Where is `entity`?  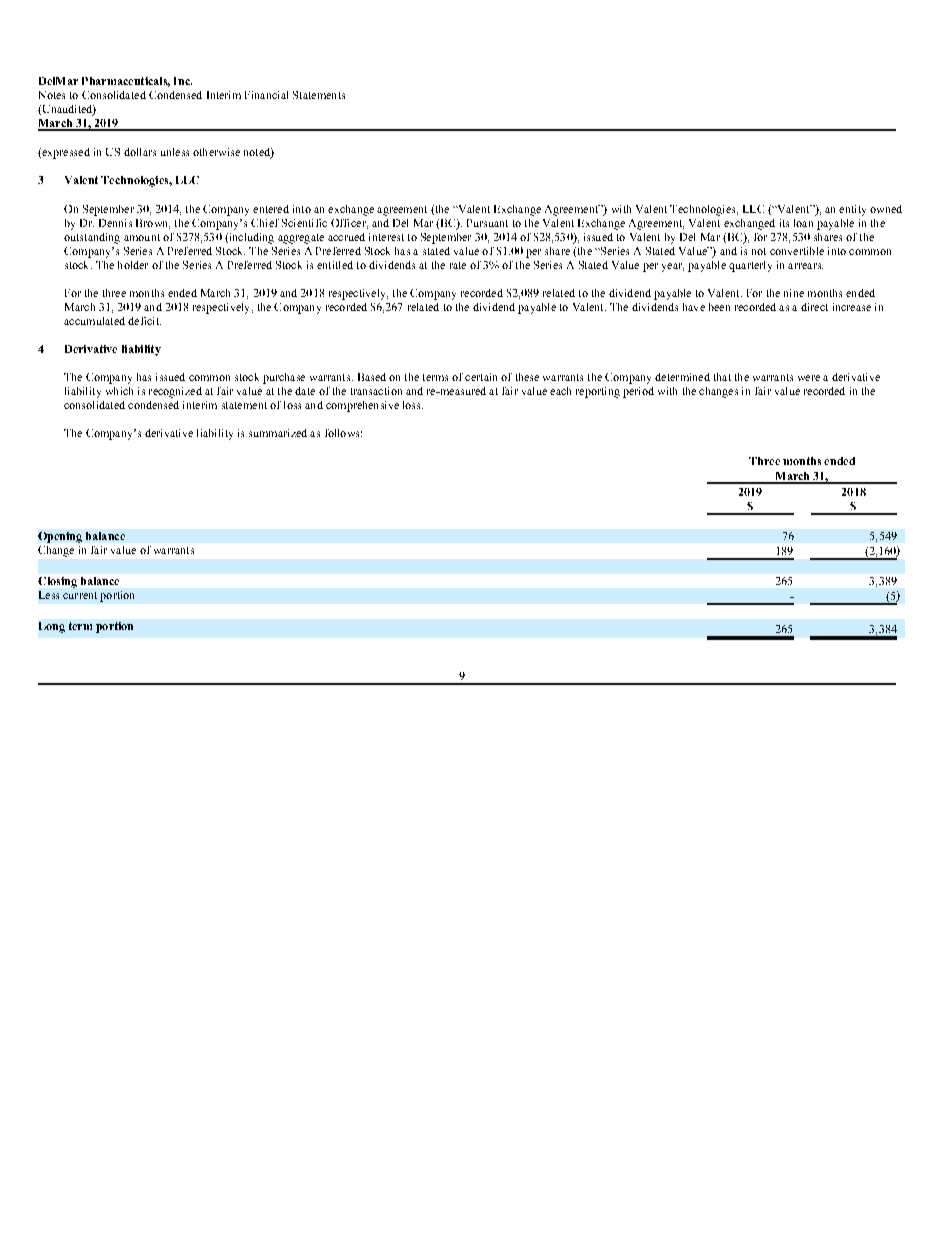 entity is located at coordinates (852, 210).
